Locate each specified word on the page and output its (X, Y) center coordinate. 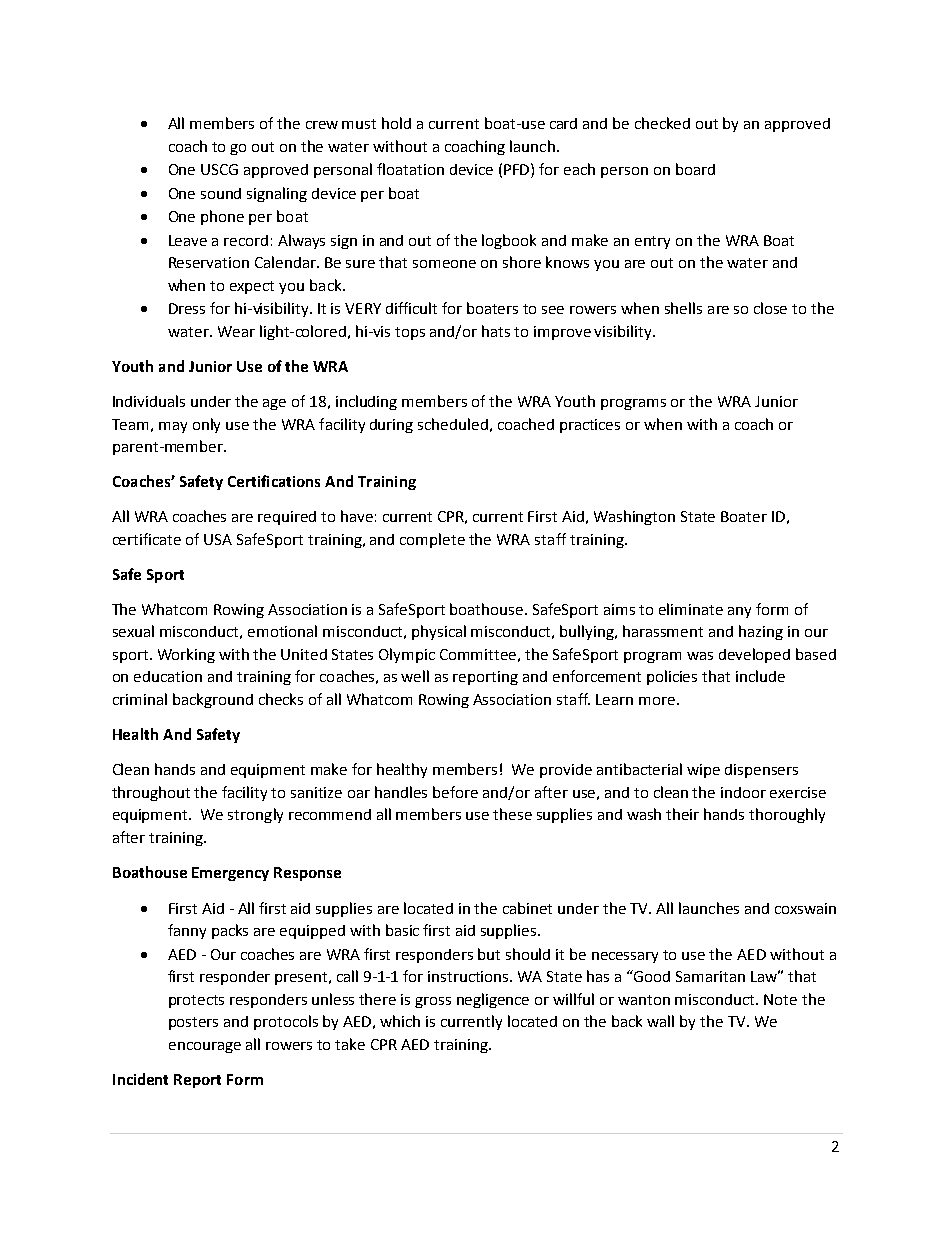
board (695, 169)
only (206, 425)
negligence (493, 1000)
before (455, 792)
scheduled (453, 424)
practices (590, 426)
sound (221, 193)
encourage (205, 1047)
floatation (410, 169)
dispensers (761, 771)
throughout (151, 793)
